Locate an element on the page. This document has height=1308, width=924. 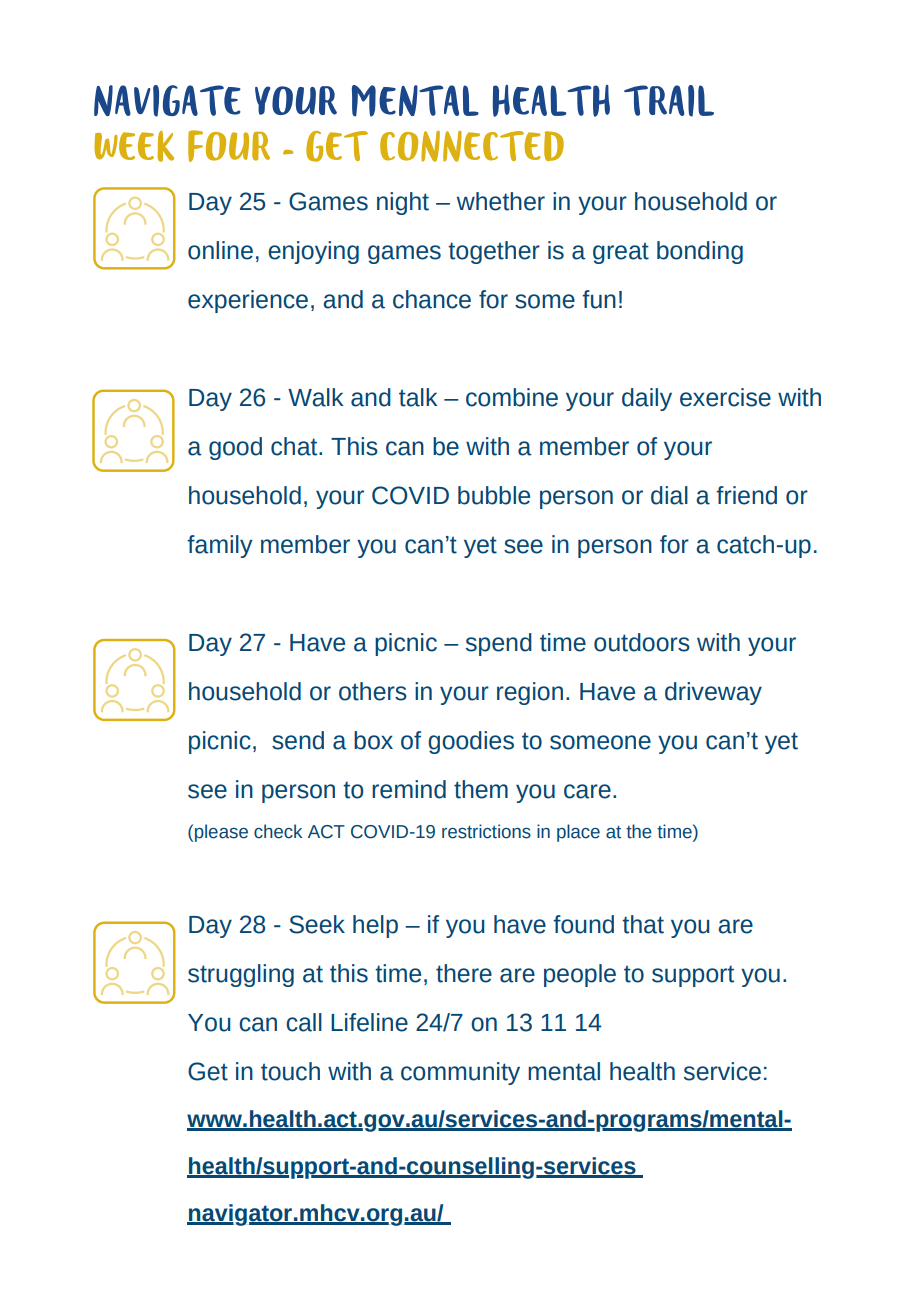
outdoors is located at coordinates (642, 642).
